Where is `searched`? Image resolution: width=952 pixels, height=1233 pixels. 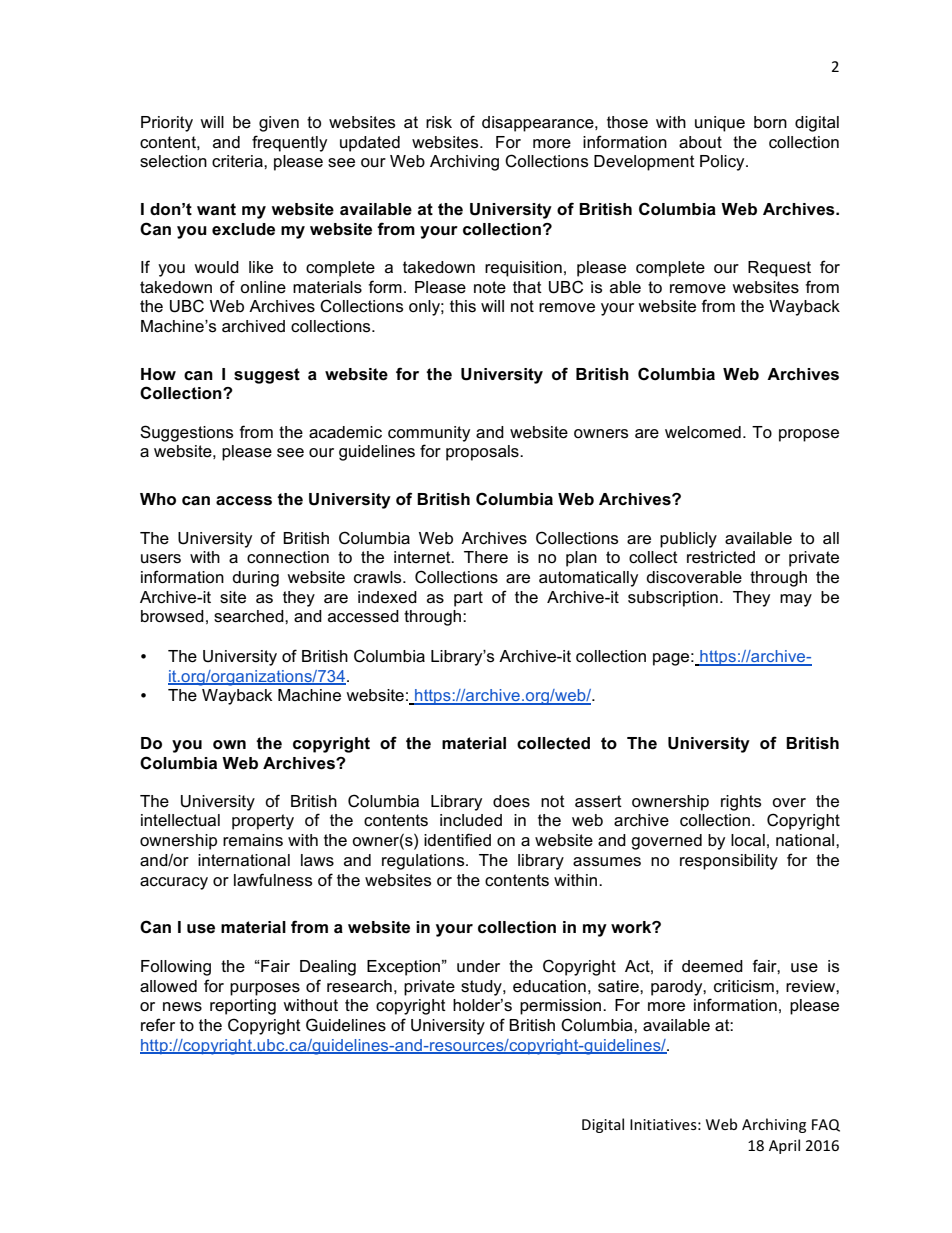
searched is located at coordinates (250, 616).
